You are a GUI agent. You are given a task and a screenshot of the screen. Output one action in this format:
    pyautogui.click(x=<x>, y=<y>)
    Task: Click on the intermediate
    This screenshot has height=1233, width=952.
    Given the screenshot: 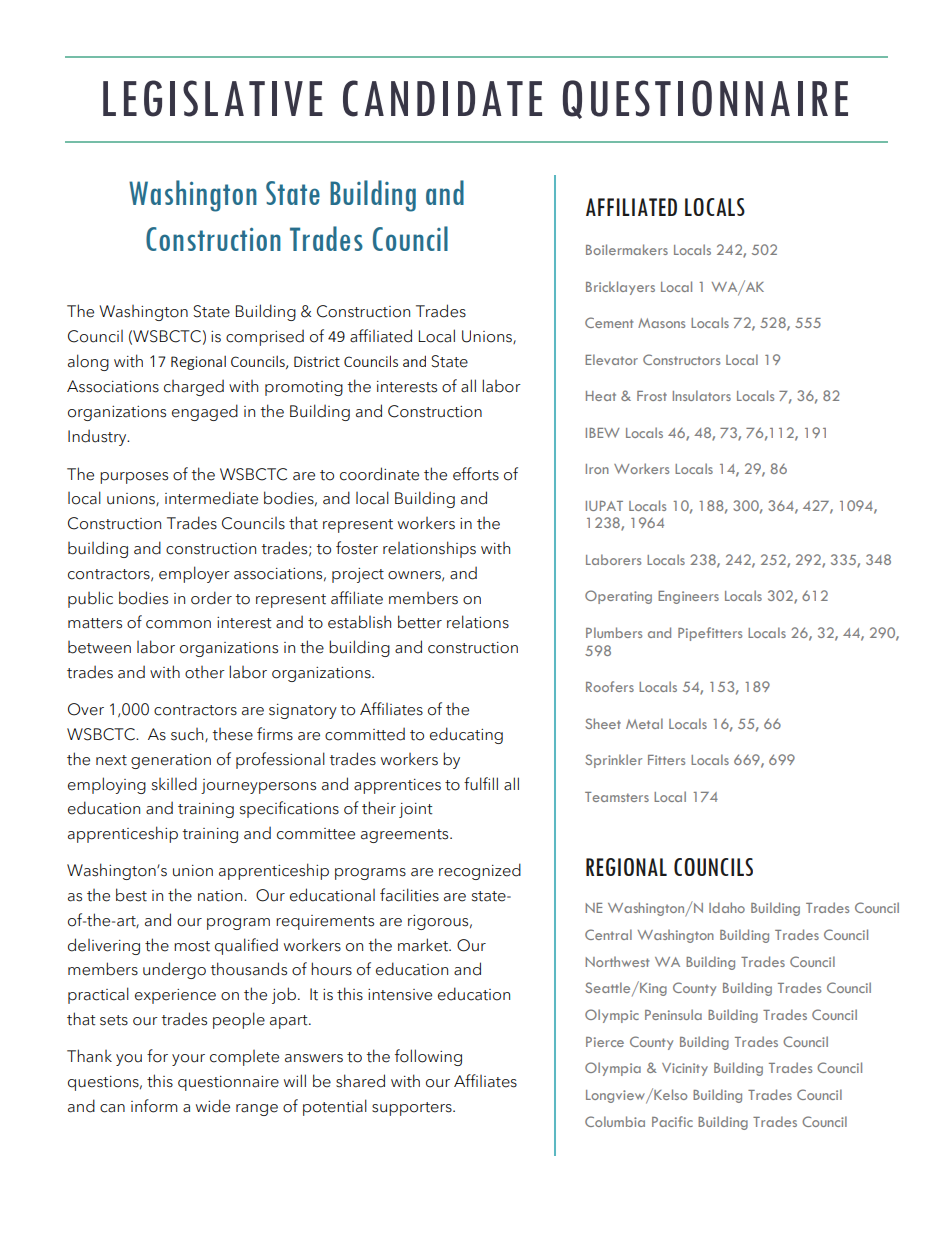 What is the action you would take?
    pyautogui.click(x=211, y=498)
